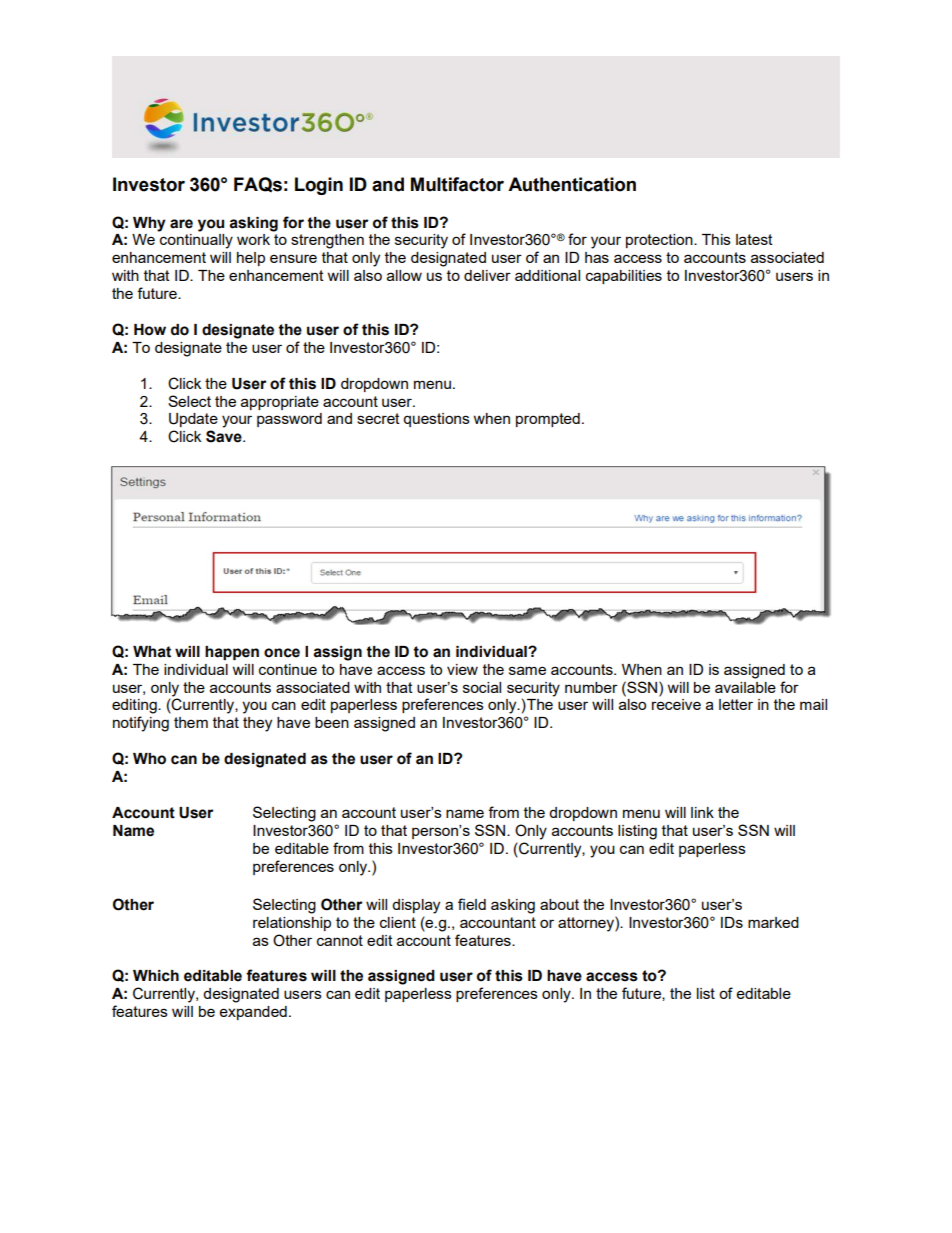 The width and height of the document is (952, 1233). Describe the element at coordinates (736, 704) in the document. I see `letter` at that location.
